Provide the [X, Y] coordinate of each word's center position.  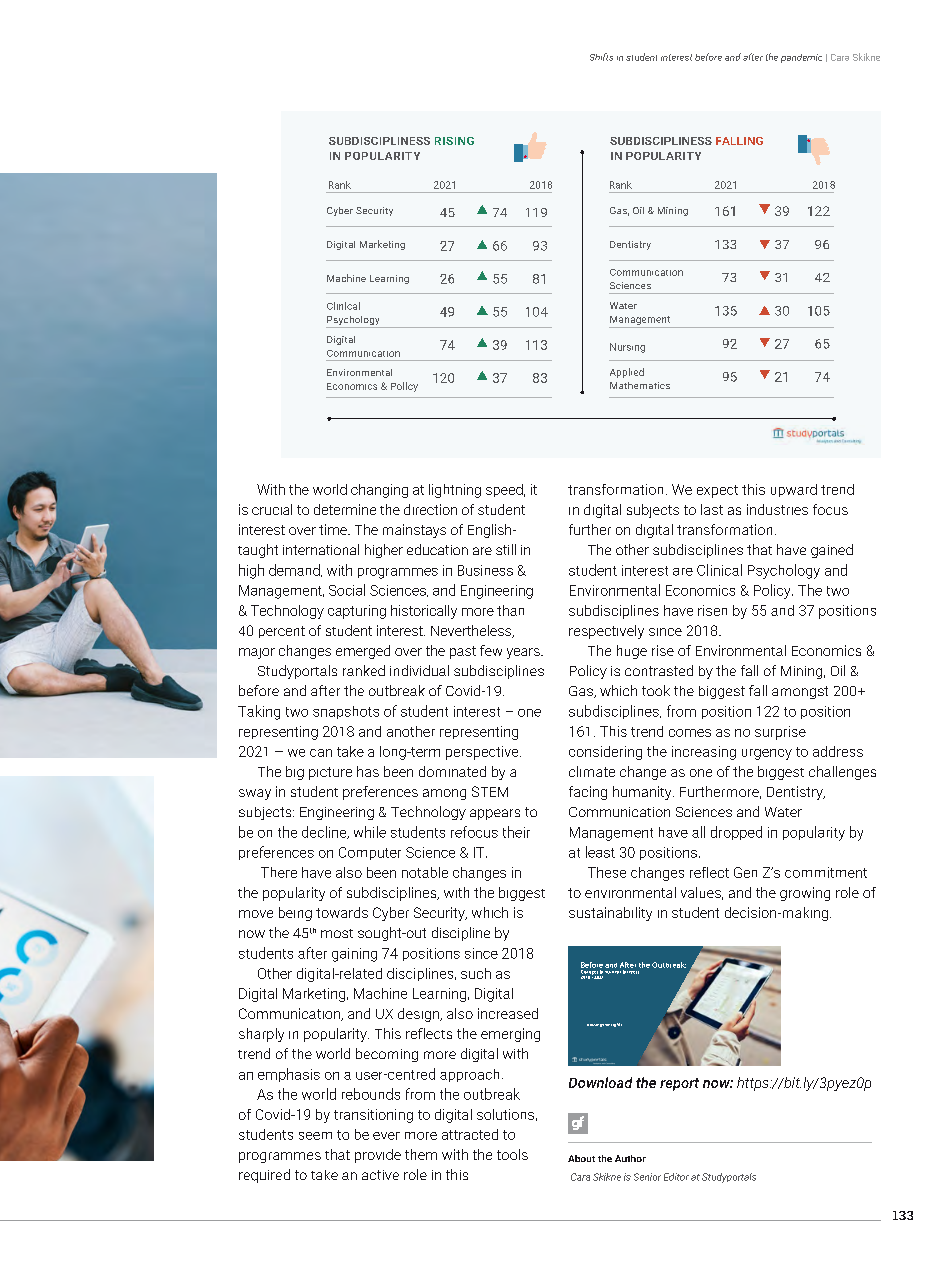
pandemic [801, 58]
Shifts [601, 57]
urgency [767, 754]
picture [330, 773]
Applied [627, 373]
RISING [454, 141]
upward [794, 490]
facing [588, 793]
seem [315, 1136]
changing [379, 491]
